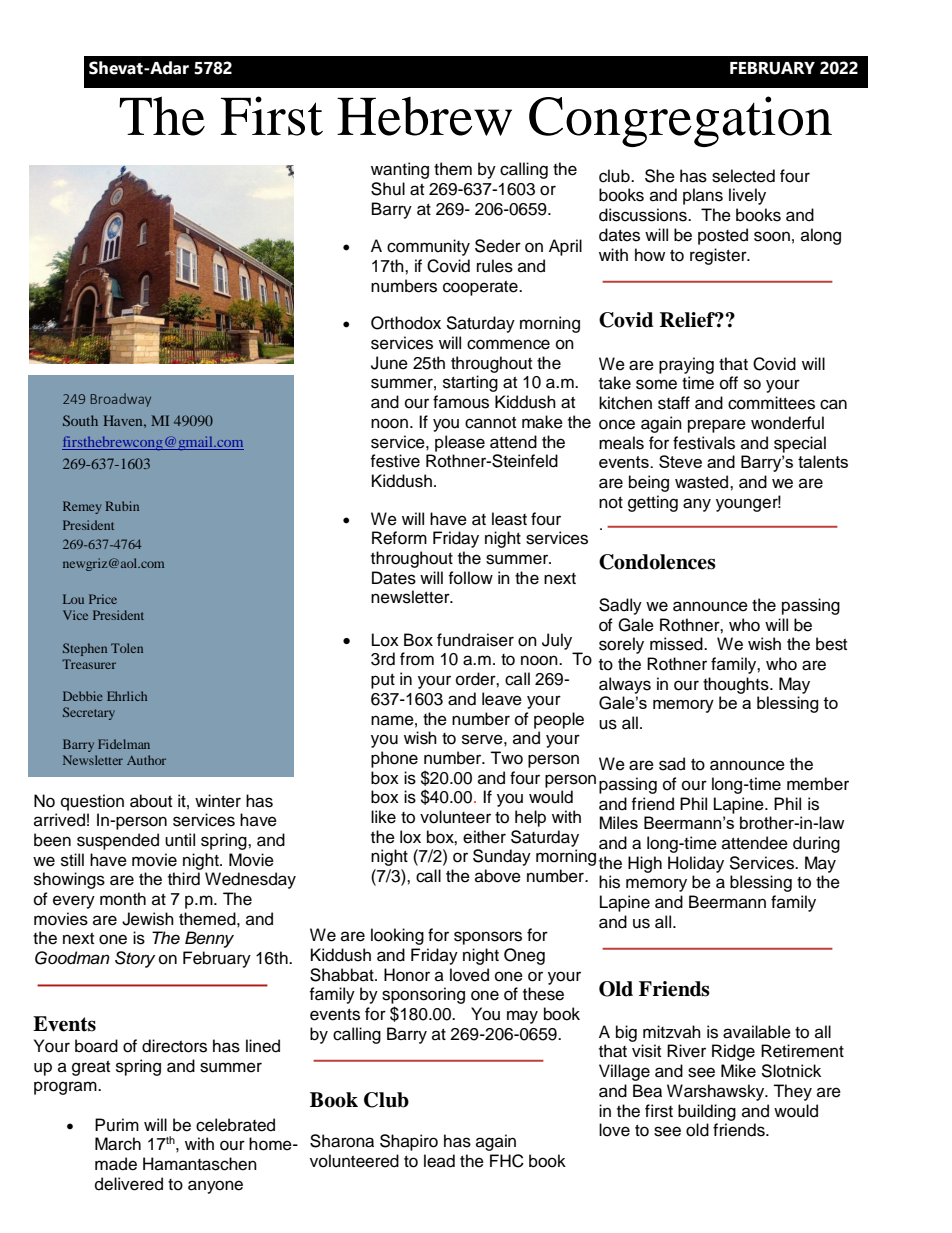 The height and width of the screenshot is (1233, 952). I want to click on Holiday, so click(696, 864).
